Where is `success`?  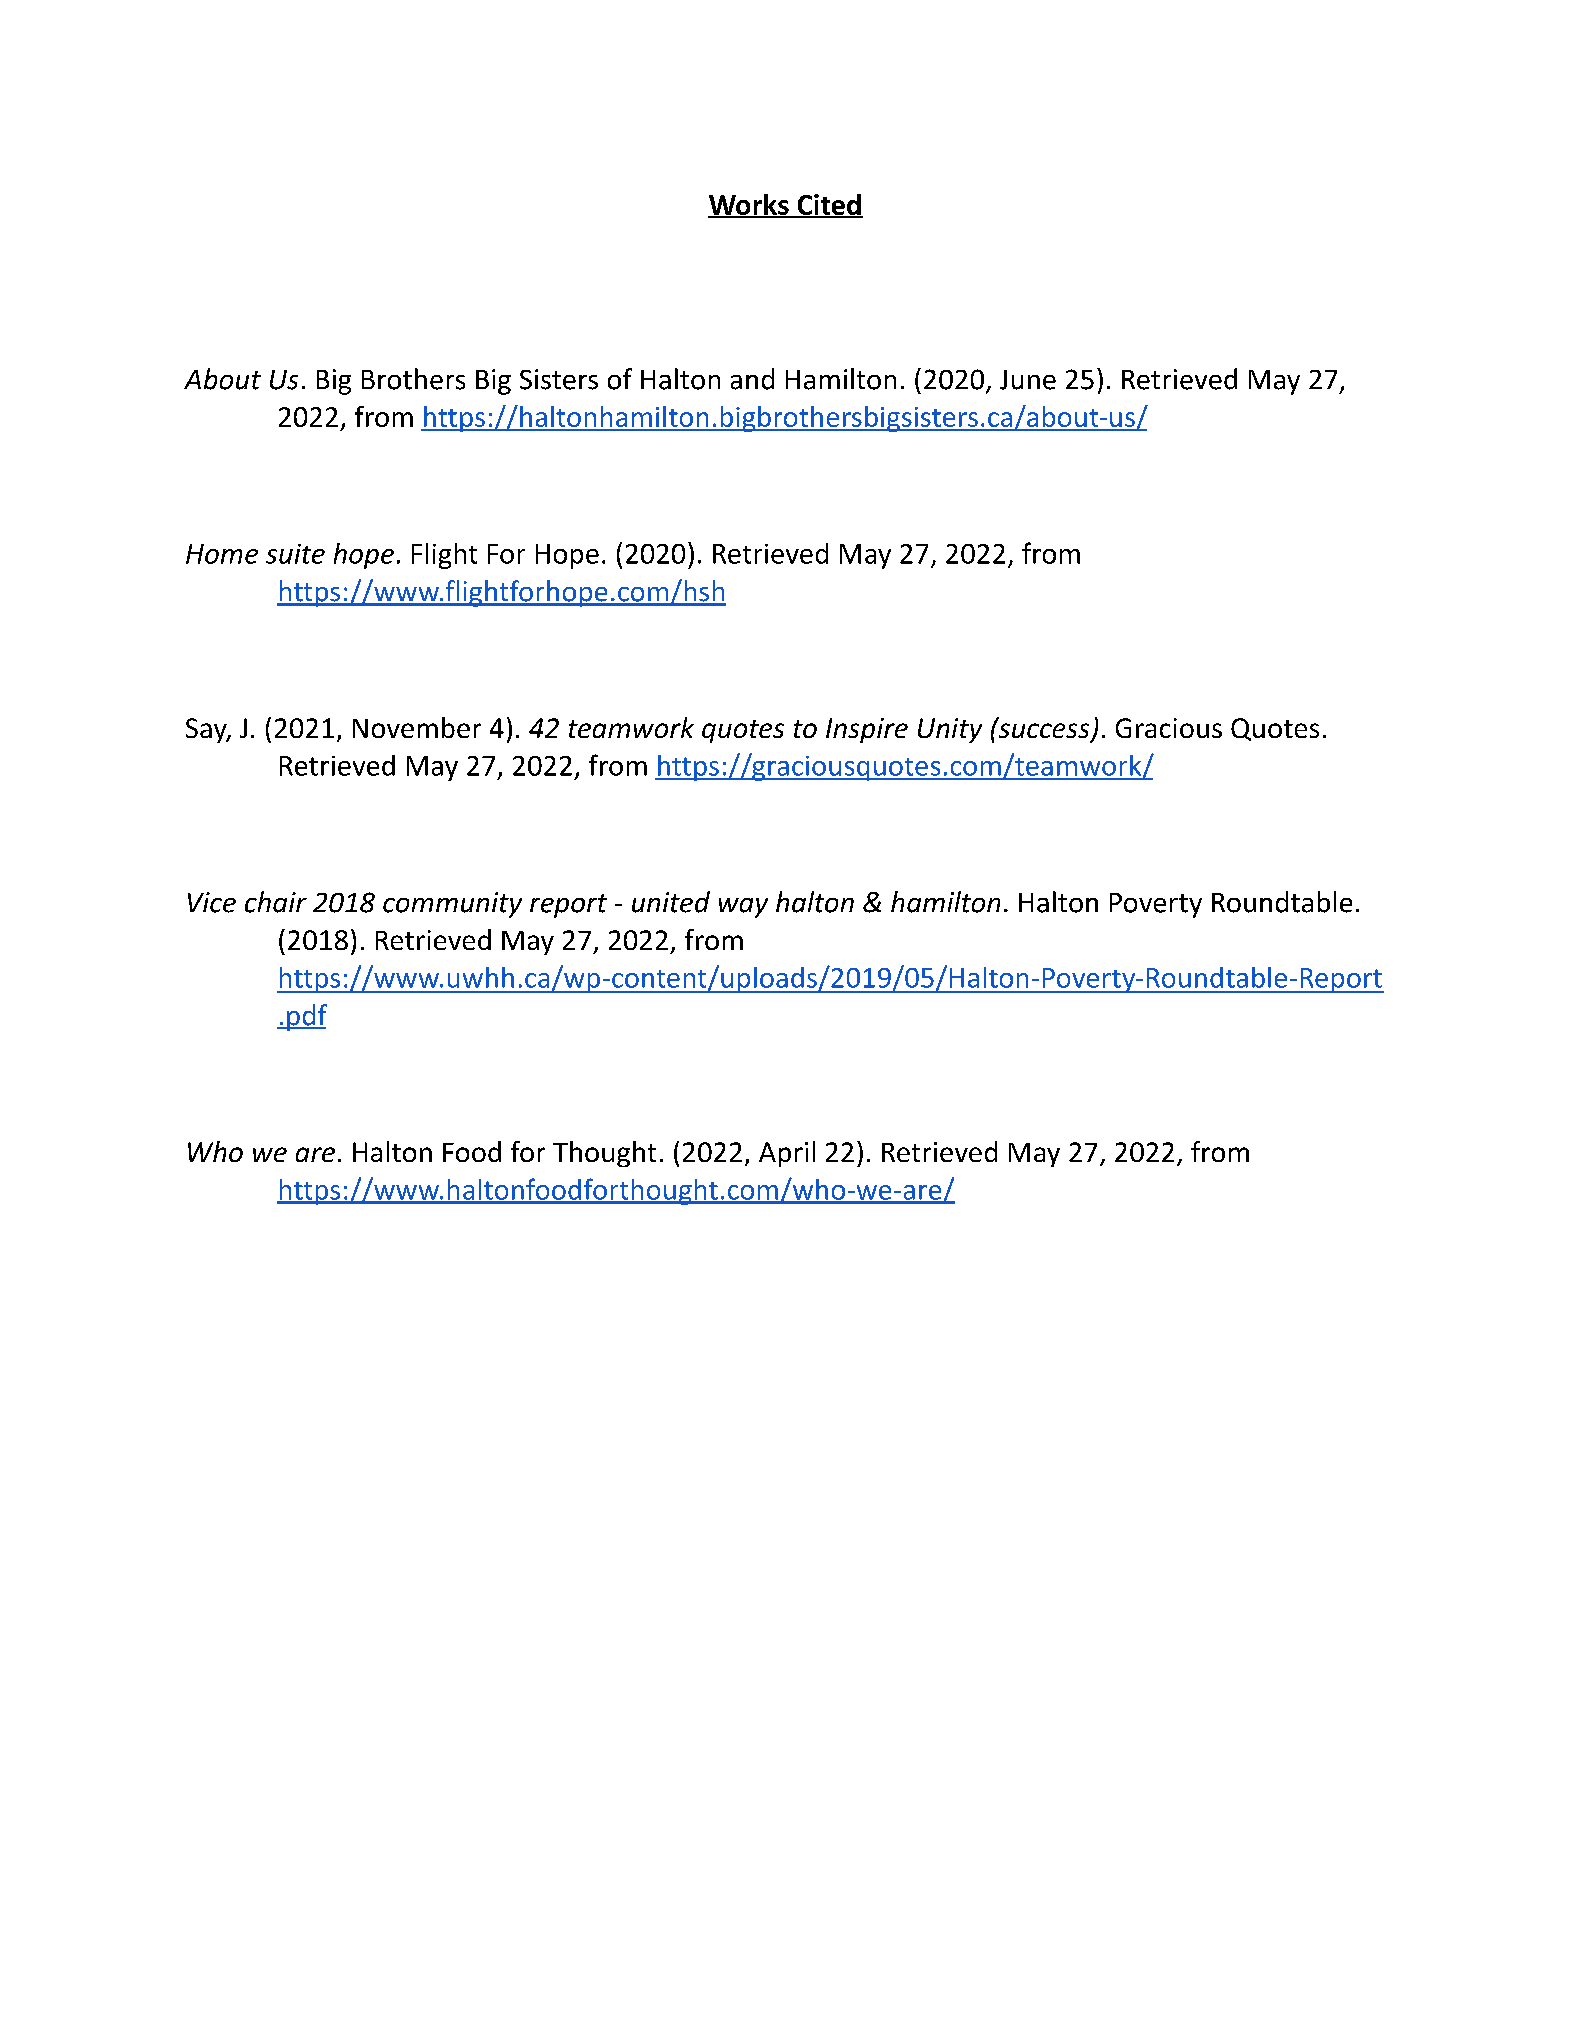
success is located at coordinates (1044, 731).
